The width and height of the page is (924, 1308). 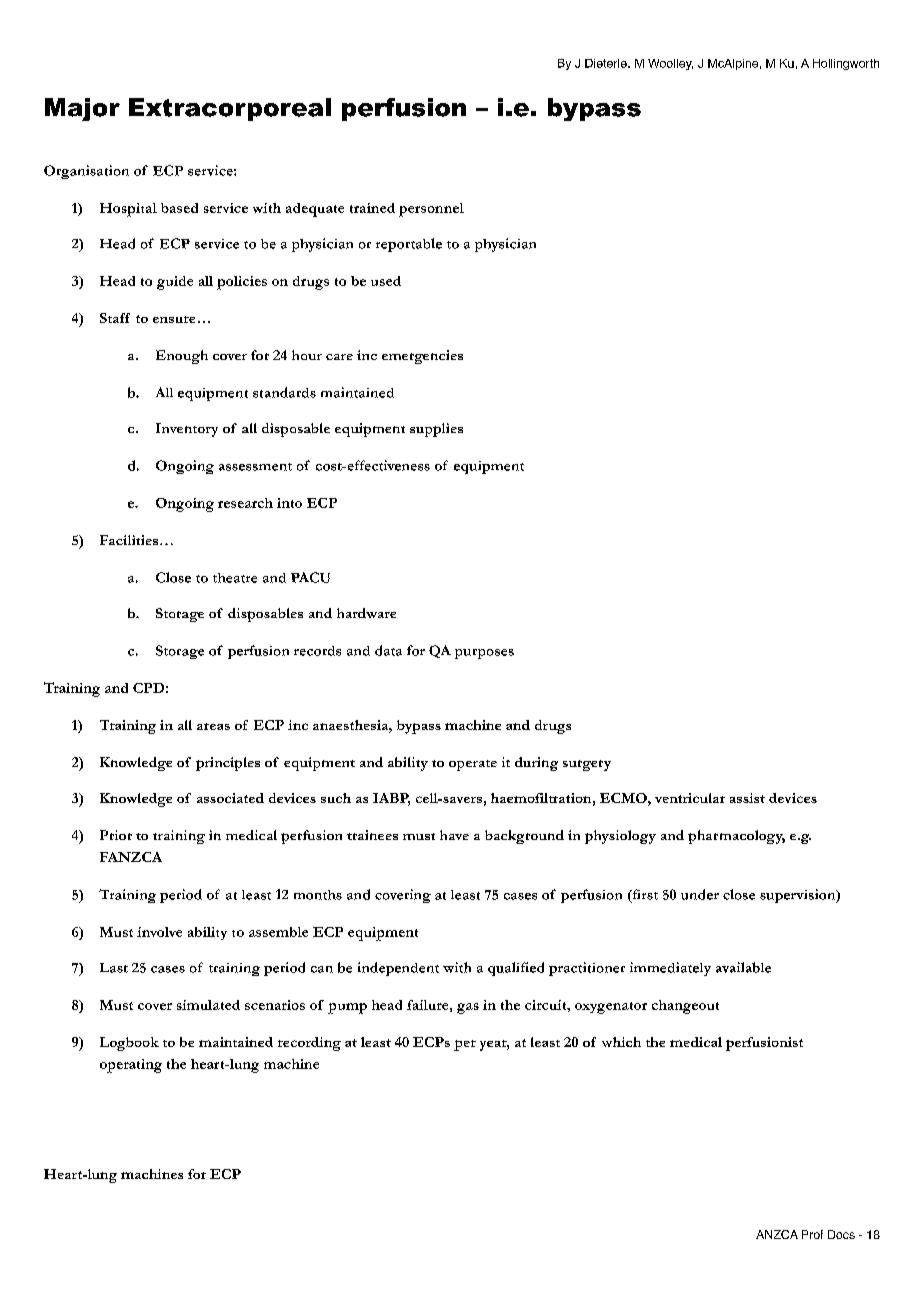 What do you see at coordinates (747, 798) in the page?
I see `assist` at bounding box center [747, 798].
